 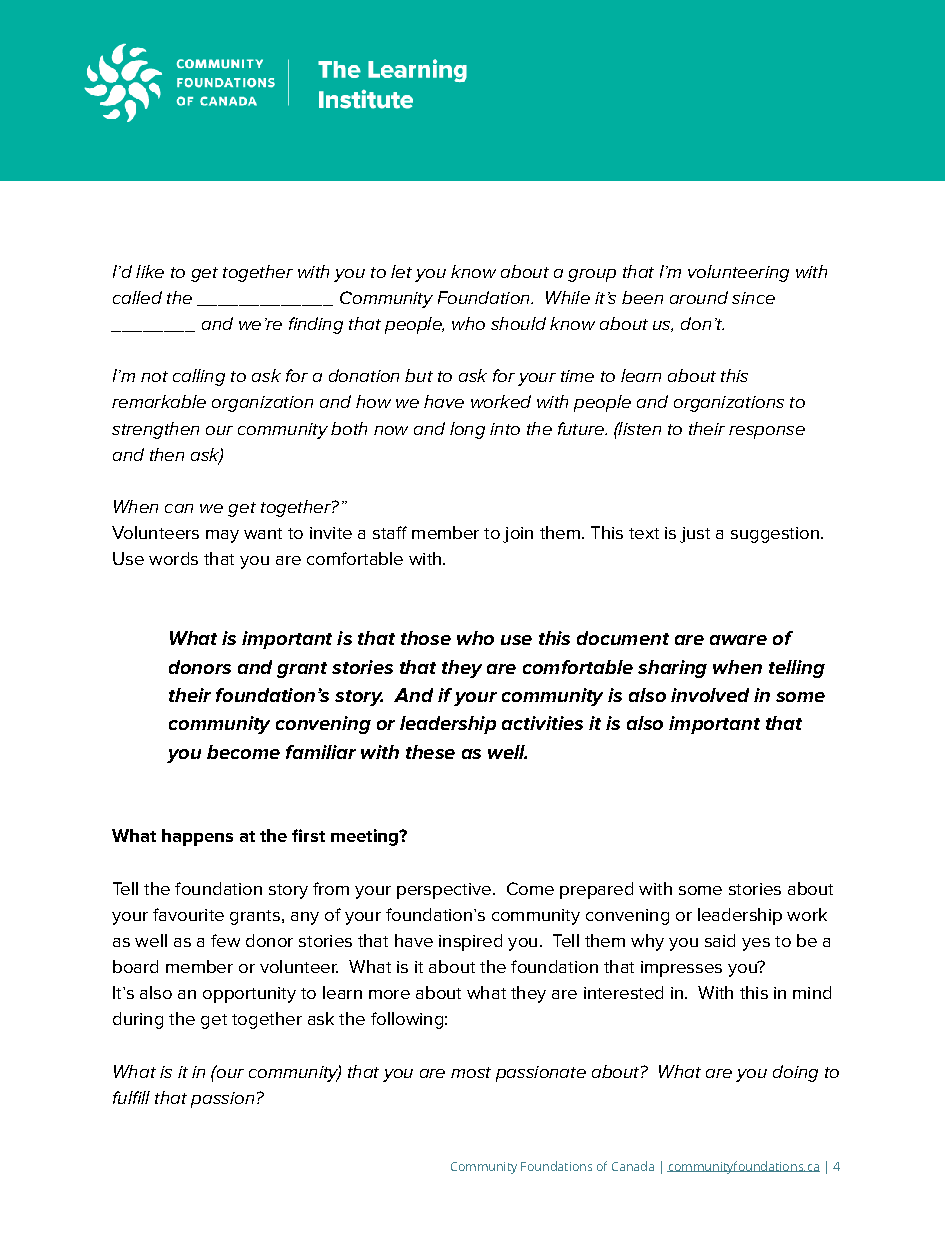 I want to click on Canada, so click(x=633, y=1166).
